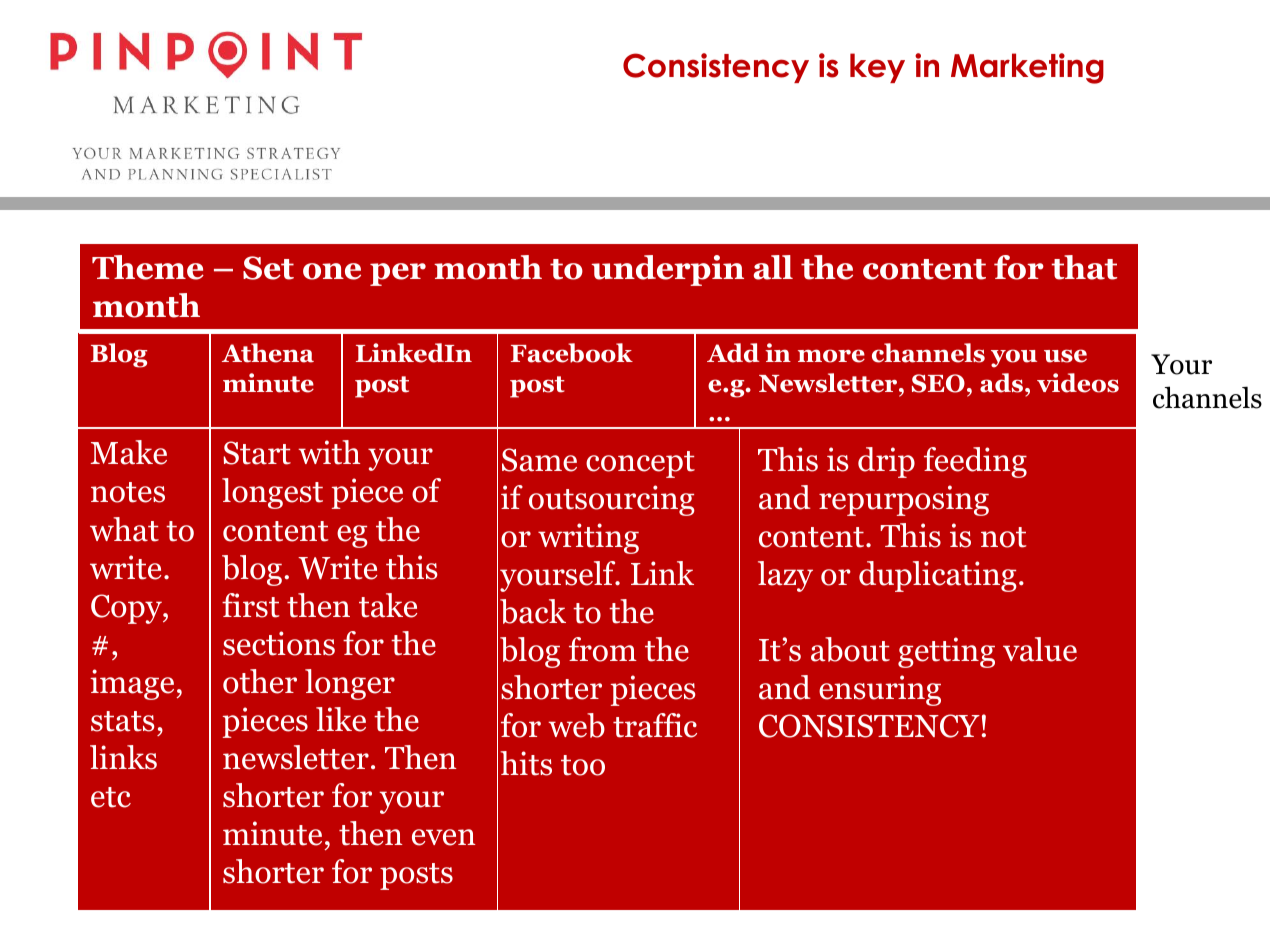 This image has width=1270, height=952. Describe the element at coordinates (588, 538) in the image. I see `writing` at that location.
